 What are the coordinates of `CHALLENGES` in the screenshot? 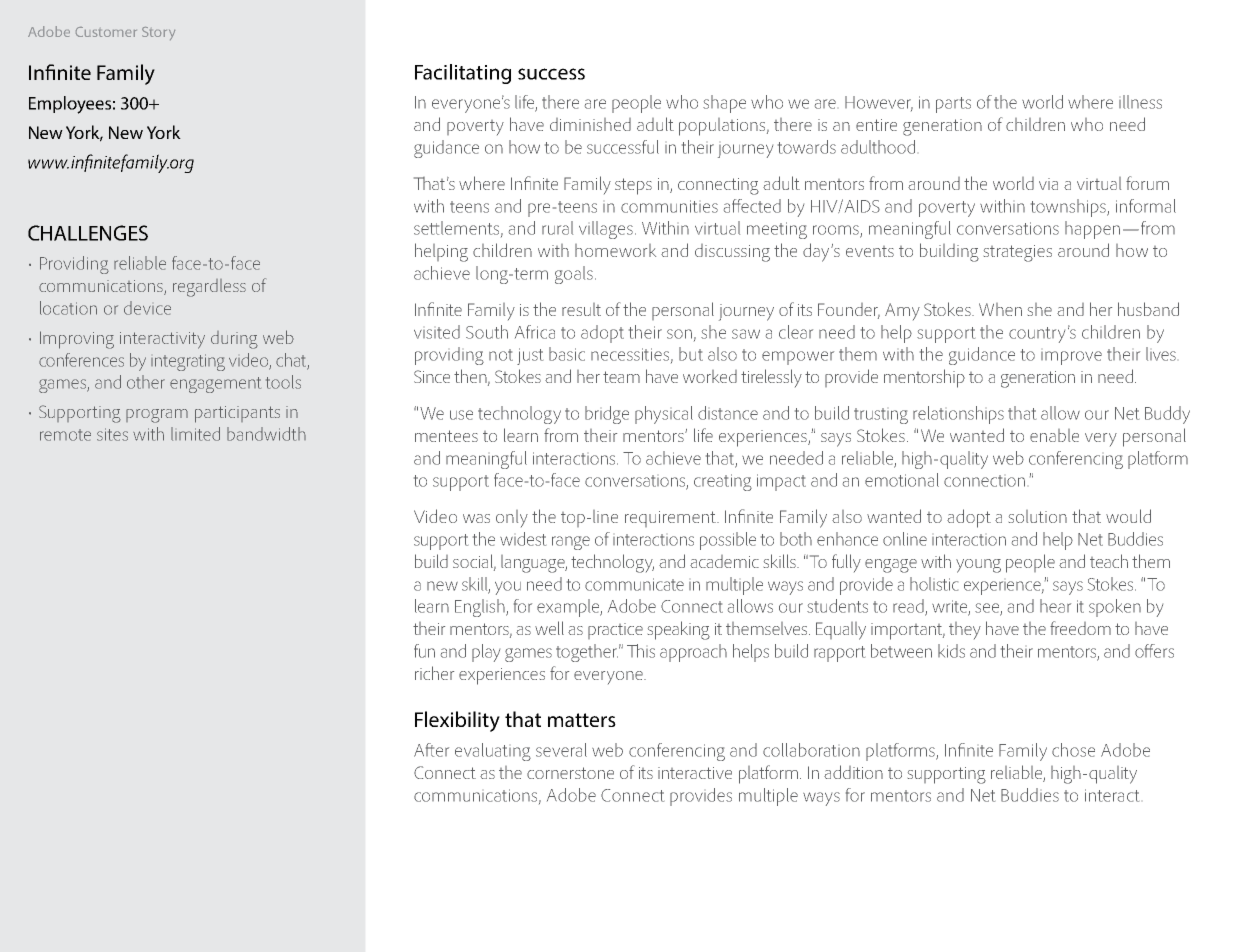 It's located at (88, 233).
